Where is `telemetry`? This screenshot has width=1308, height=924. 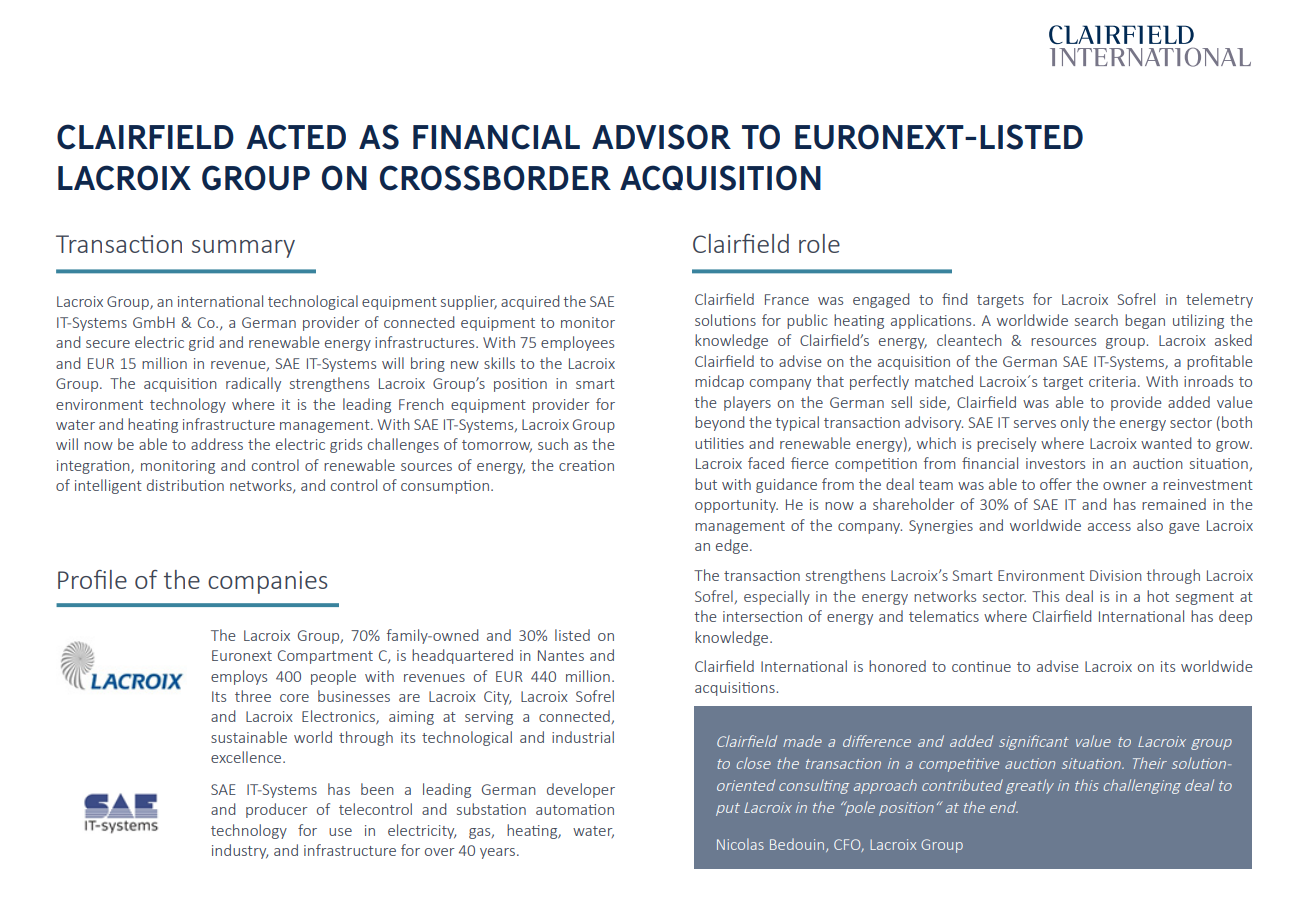
telemetry is located at coordinates (1219, 300).
